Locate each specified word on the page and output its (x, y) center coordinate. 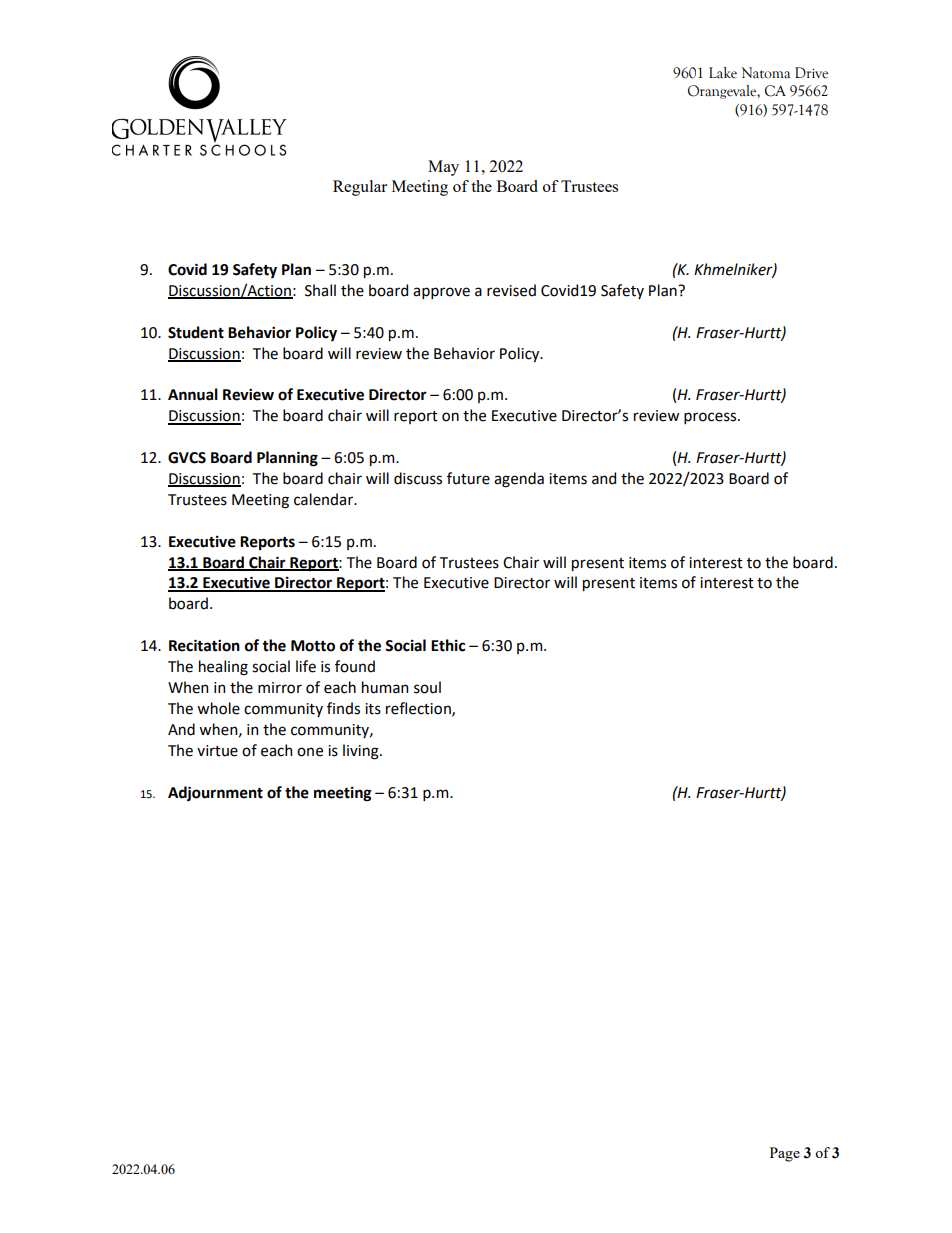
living (362, 752)
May (443, 168)
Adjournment (215, 793)
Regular (360, 188)
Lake (723, 73)
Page (785, 1154)
